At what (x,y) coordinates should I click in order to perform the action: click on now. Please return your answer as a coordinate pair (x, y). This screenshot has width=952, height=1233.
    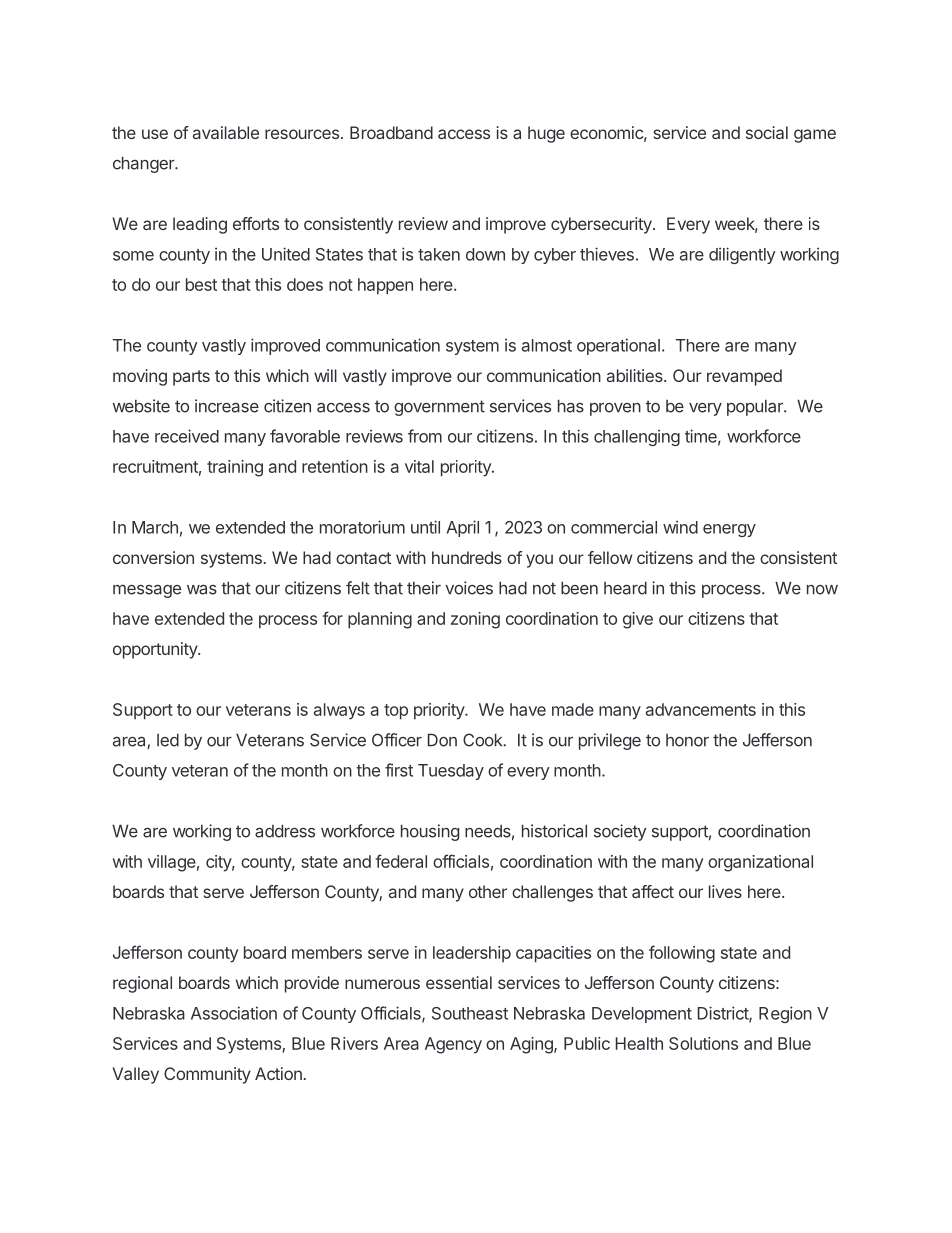
    Looking at the image, I should click on (822, 590).
